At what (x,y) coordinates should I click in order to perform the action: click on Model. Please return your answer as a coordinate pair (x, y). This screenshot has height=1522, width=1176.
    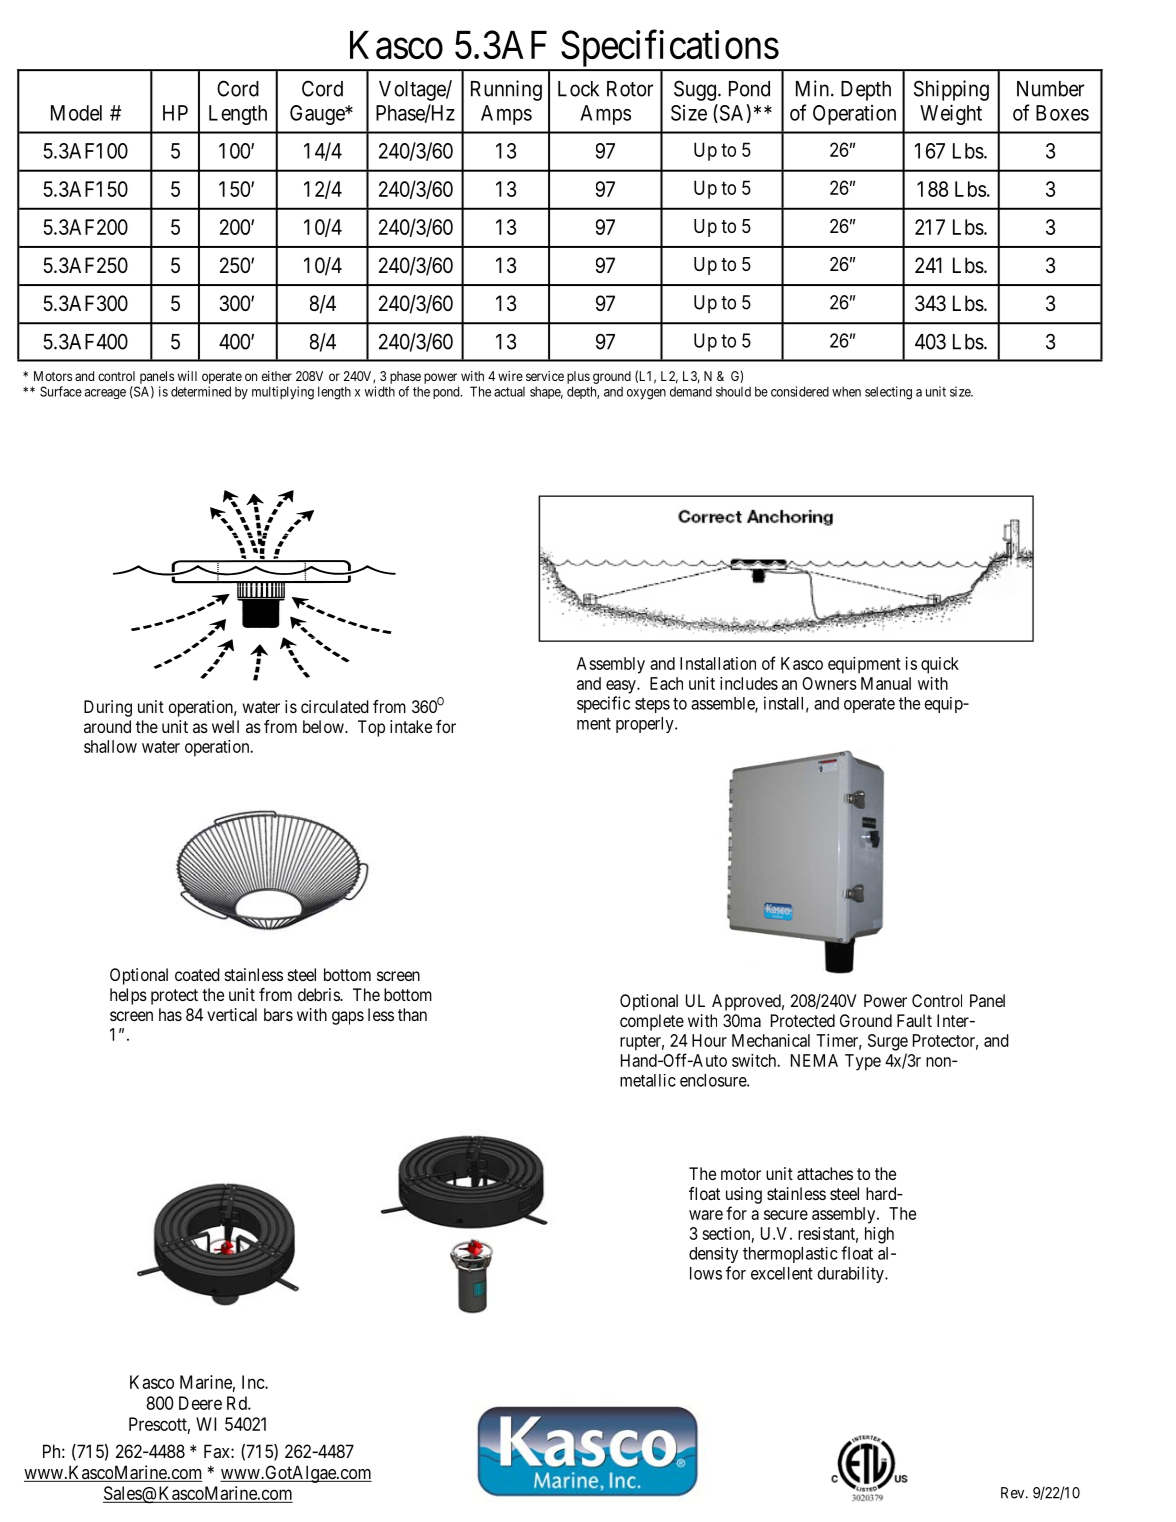
    Looking at the image, I should click on (76, 113).
